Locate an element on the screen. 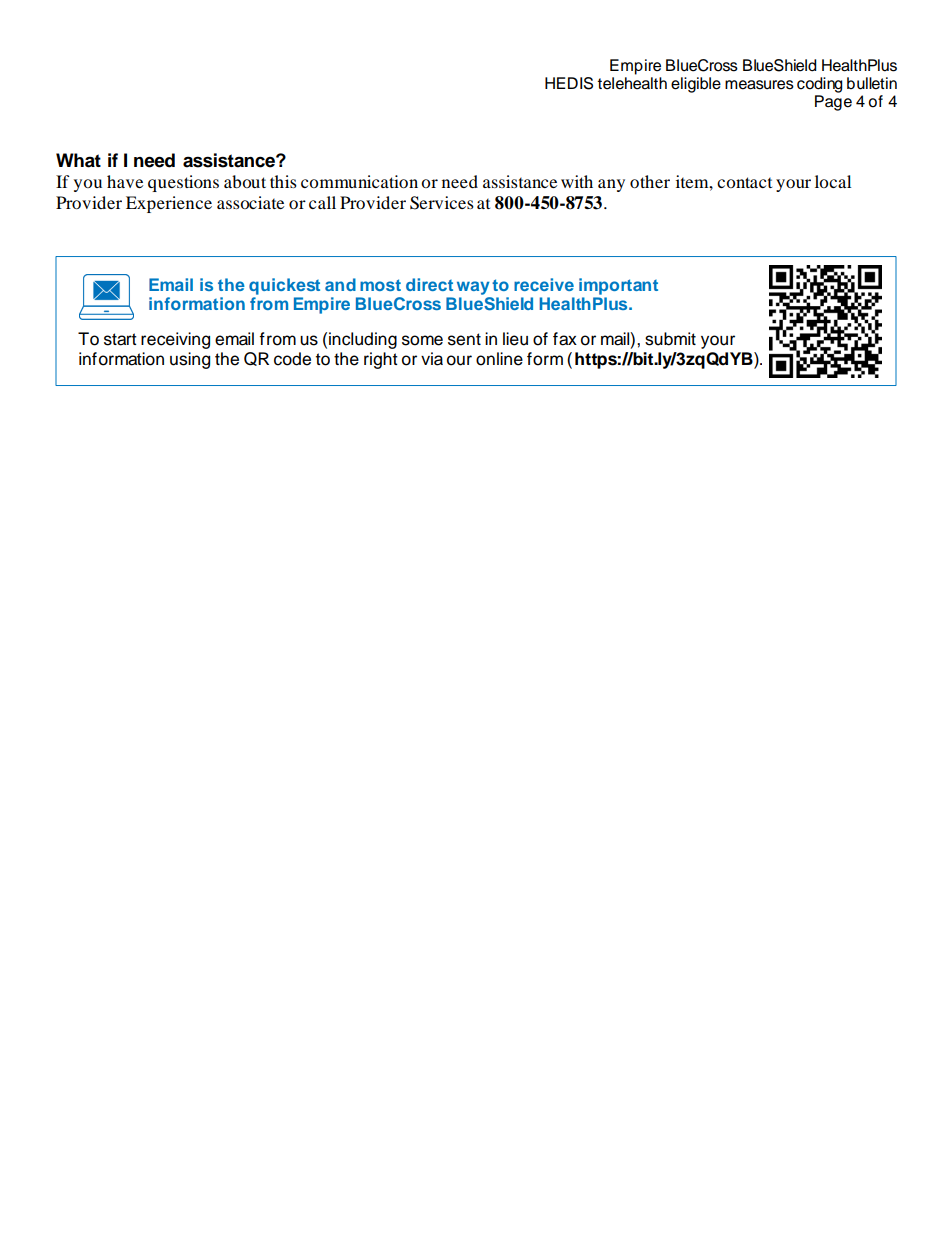 The image size is (952, 1233). important is located at coordinates (618, 286).
